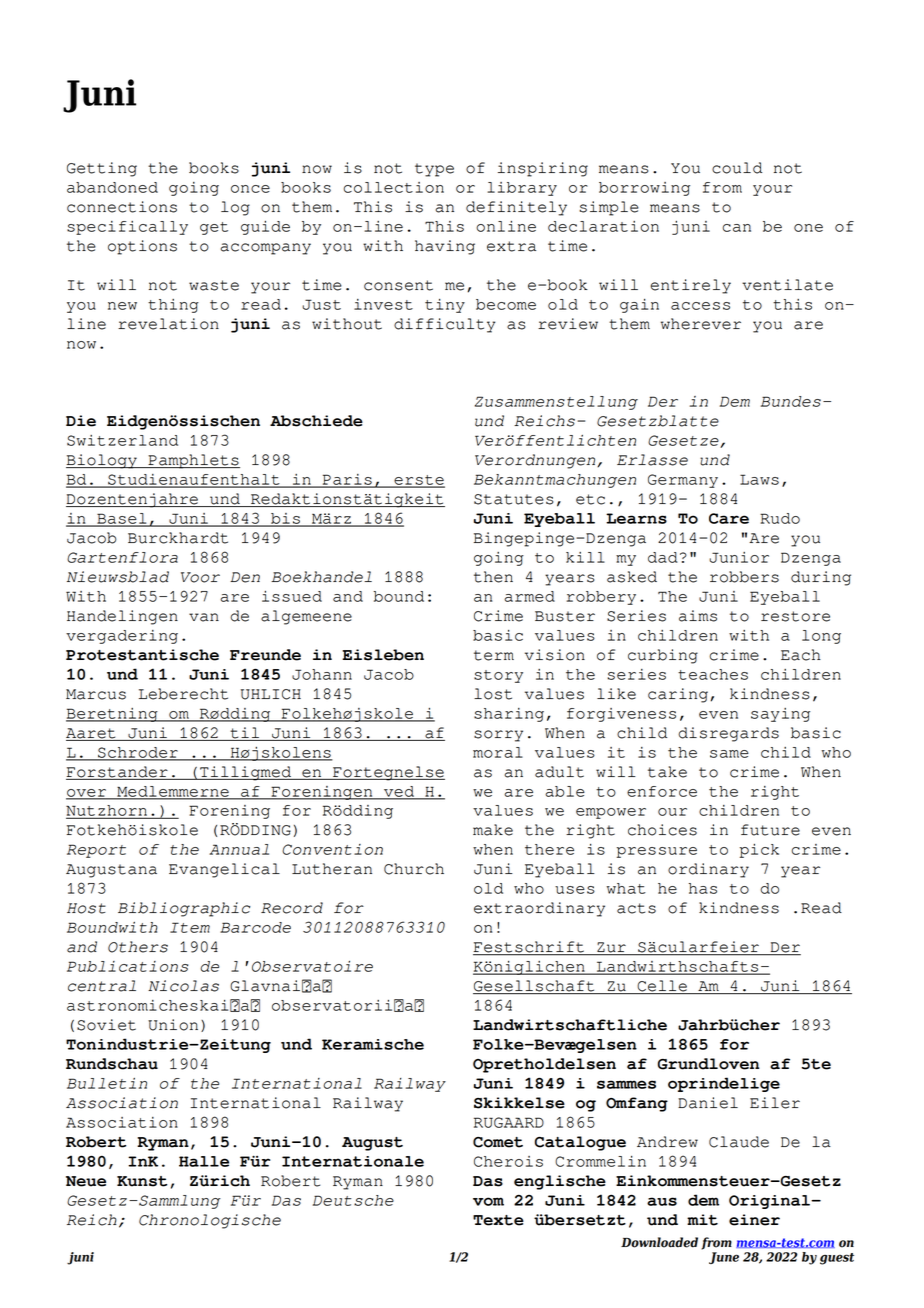 Image resolution: width=924 pixels, height=1308 pixels. I want to click on Celle, so click(662, 987).
